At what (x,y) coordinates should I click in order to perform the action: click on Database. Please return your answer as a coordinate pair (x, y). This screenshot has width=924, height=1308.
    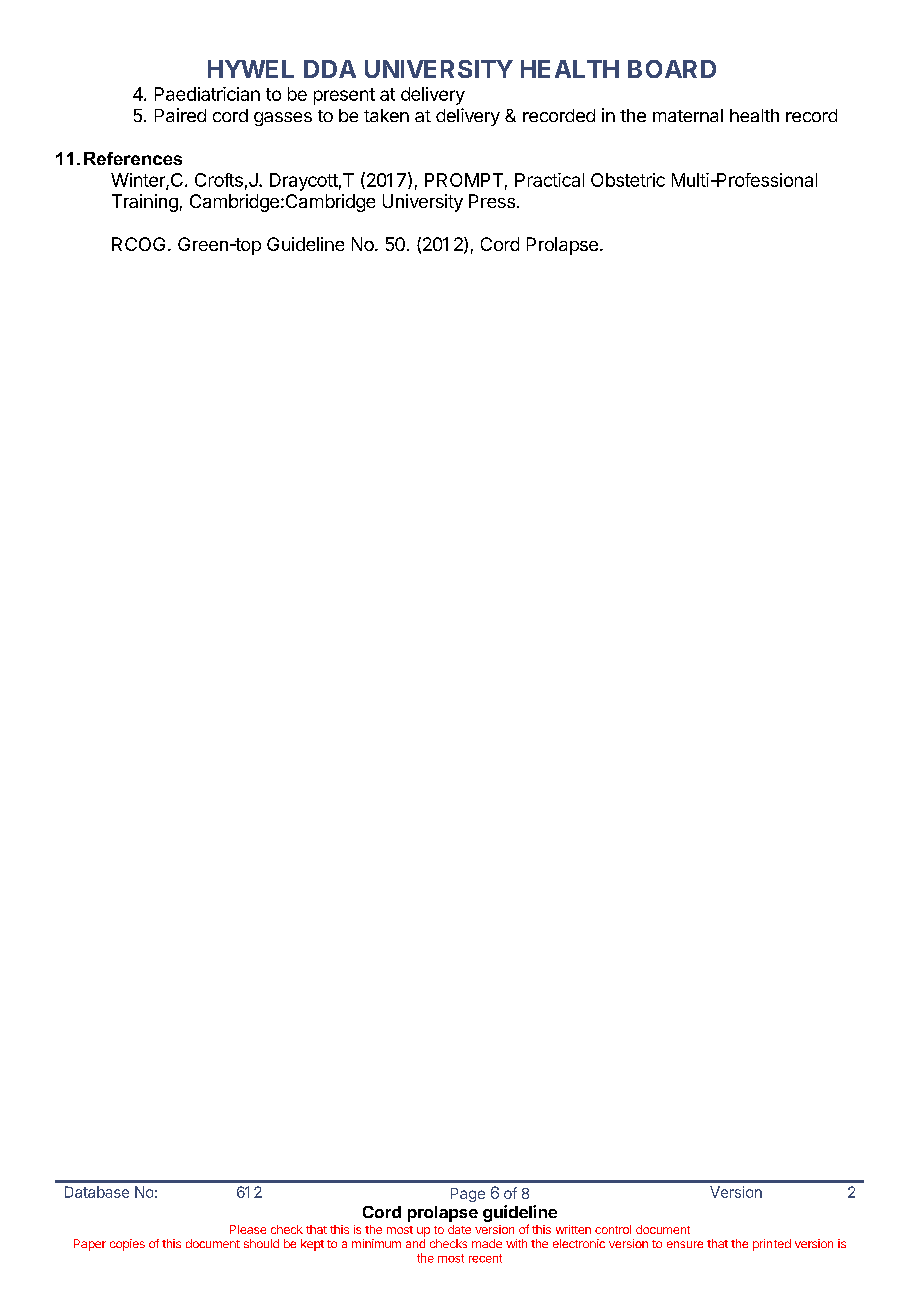
    Looking at the image, I should click on (97, 1192).
